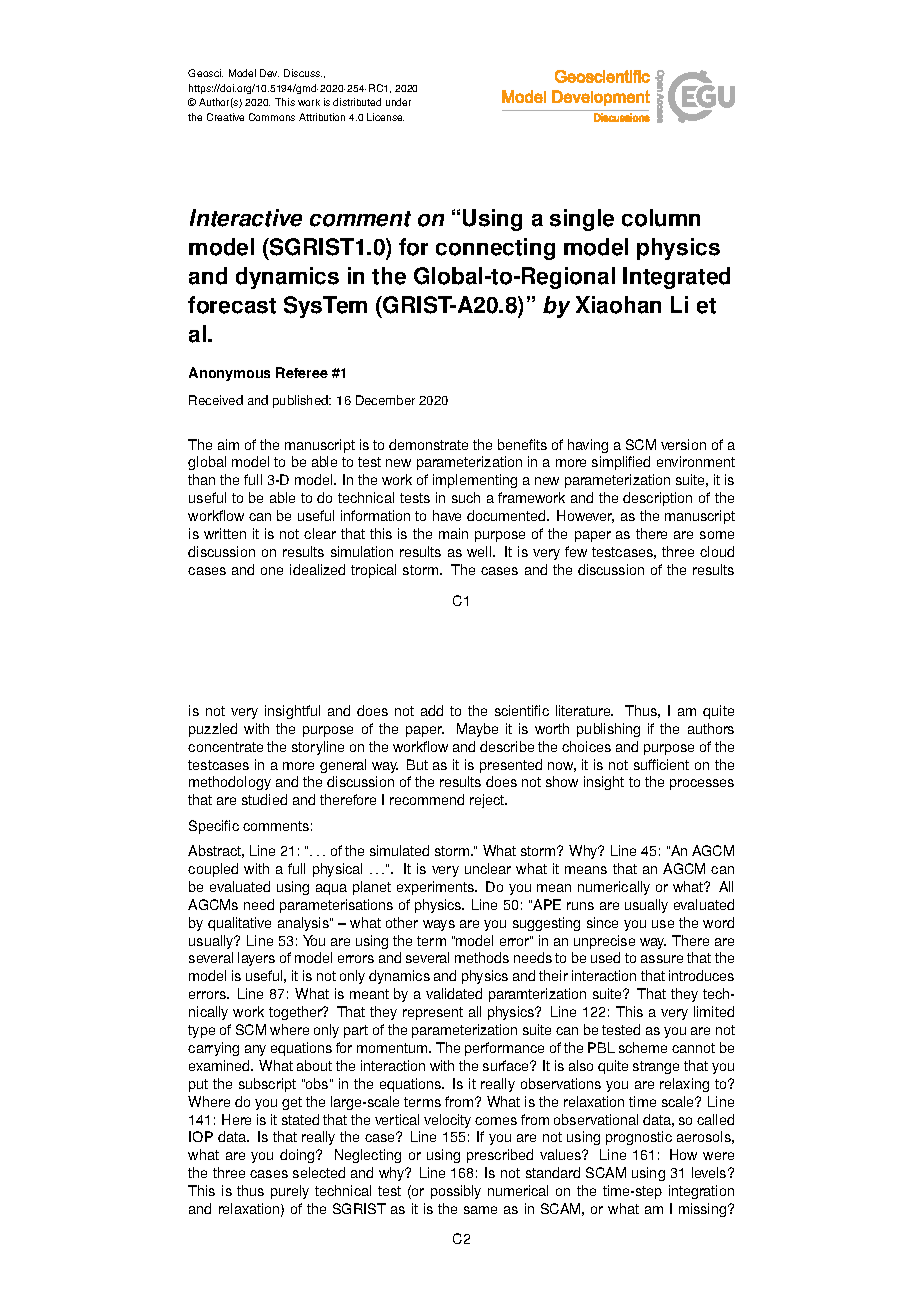 This document has height=1308, width=924. I want to click on qualitative, so click(239, 924).
